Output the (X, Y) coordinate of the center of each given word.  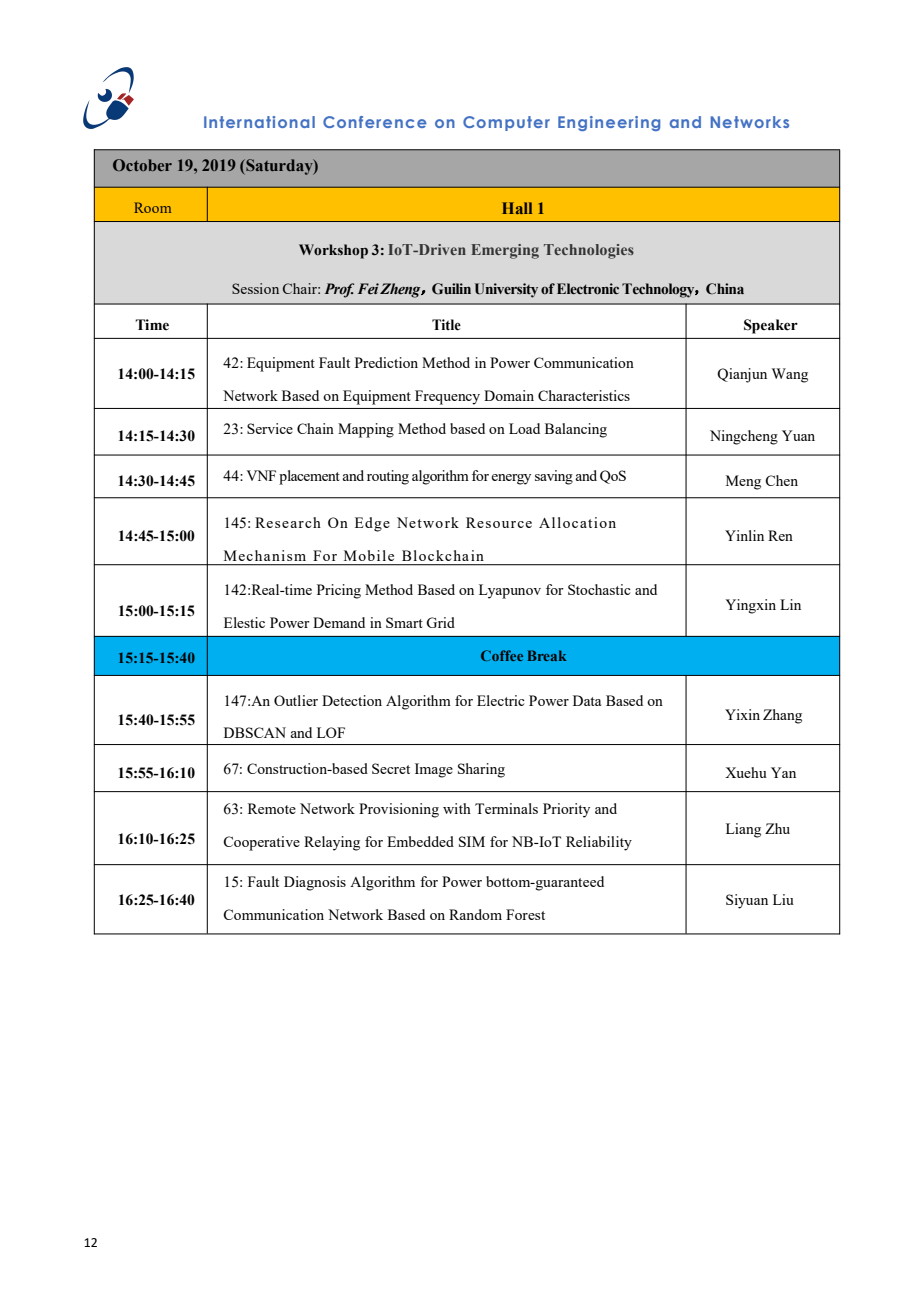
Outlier (296, 700)
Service (270, 428)
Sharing (481, 770)
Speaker (771, 326)
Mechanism (265, 555)
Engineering (609, 123)
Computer (506, 123)
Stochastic (599, 589)
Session (255, 288)
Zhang (782, 716)
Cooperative (261, 843)
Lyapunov (510, 591)
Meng (743, 482)
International (259, 122)
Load (524, 428)
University (506, 290)
